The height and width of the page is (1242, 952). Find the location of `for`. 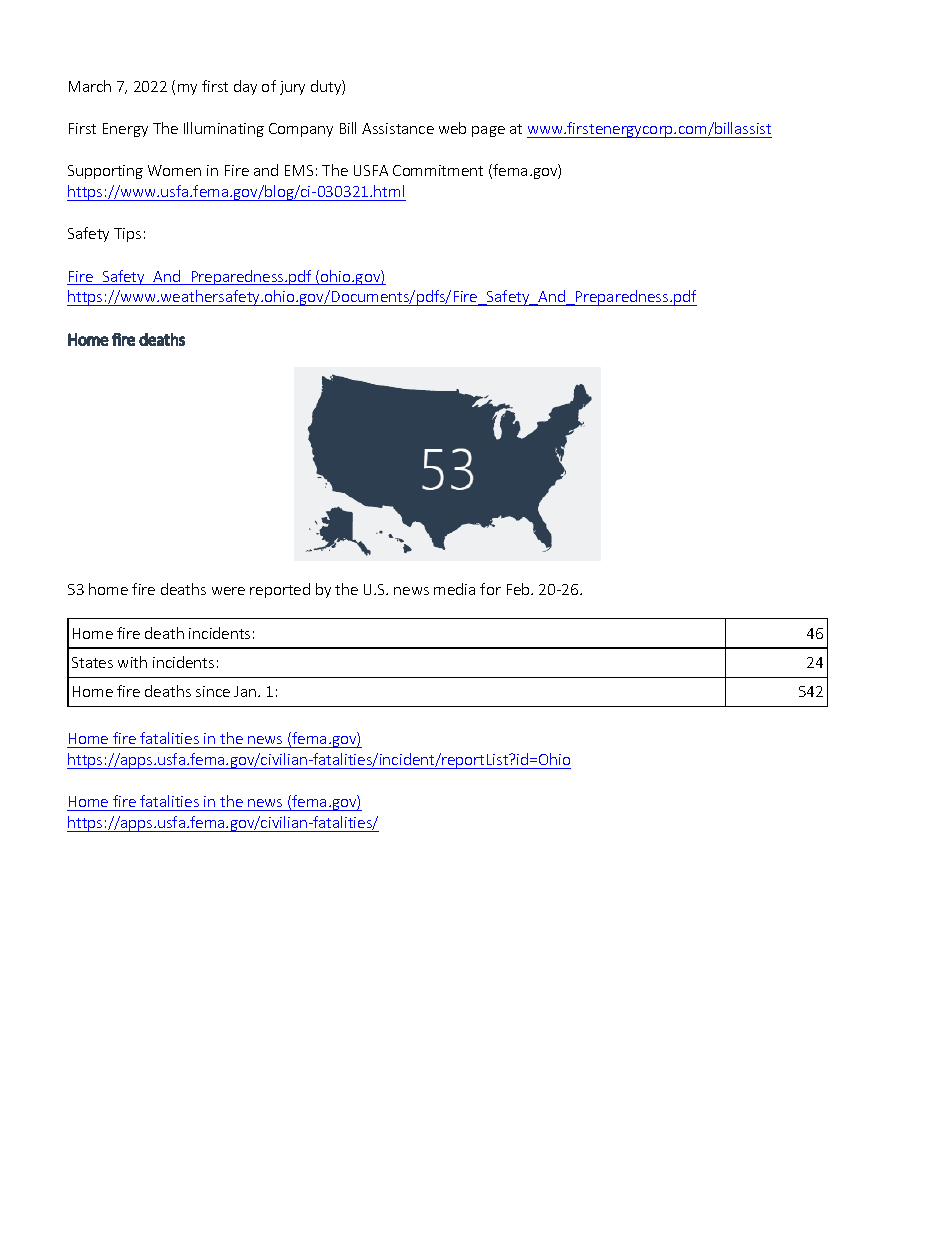

for is located at coordinates (490, 589).
